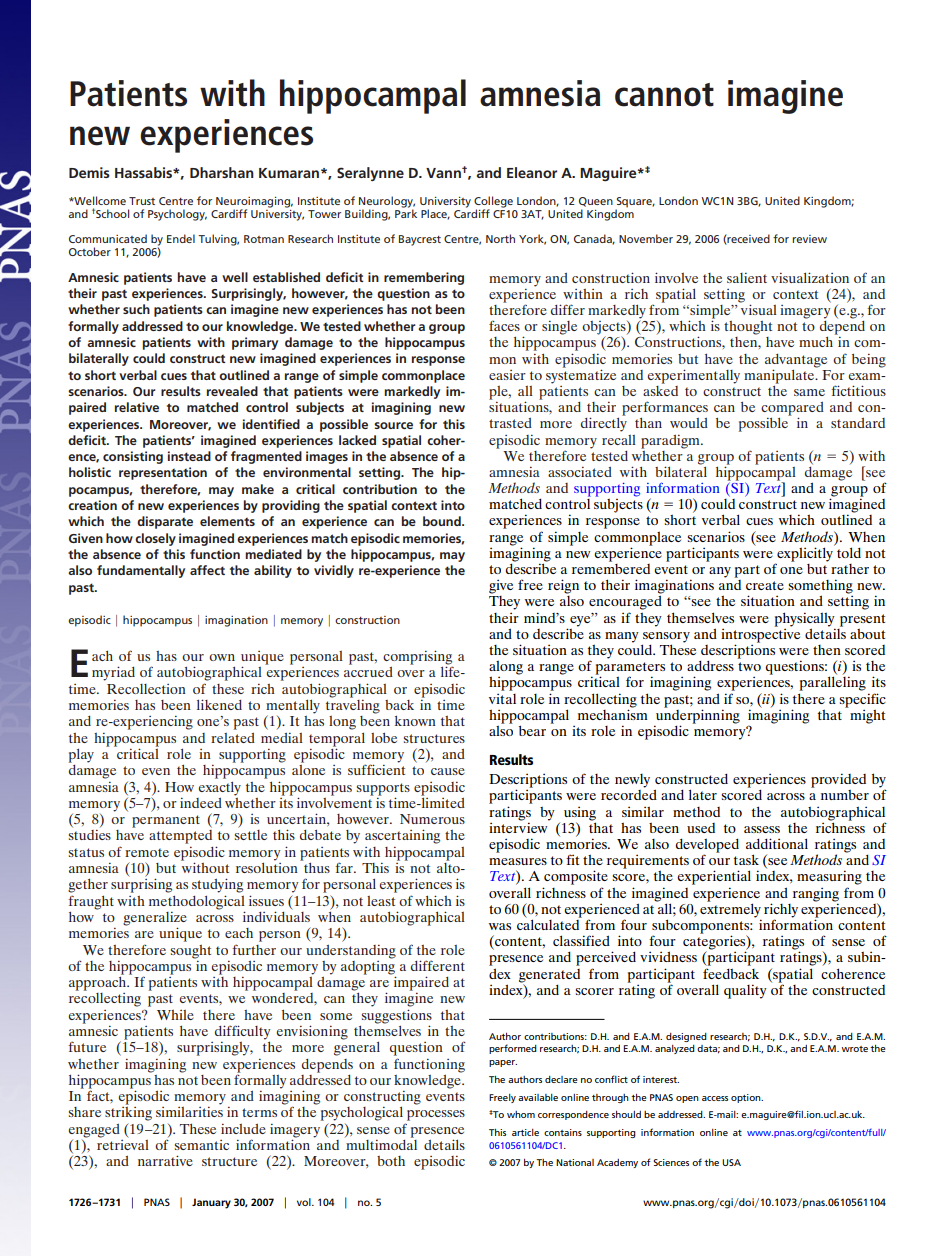  Describe the element at coordinates (165, 1160) in the image. I see `narrative` at that location.
